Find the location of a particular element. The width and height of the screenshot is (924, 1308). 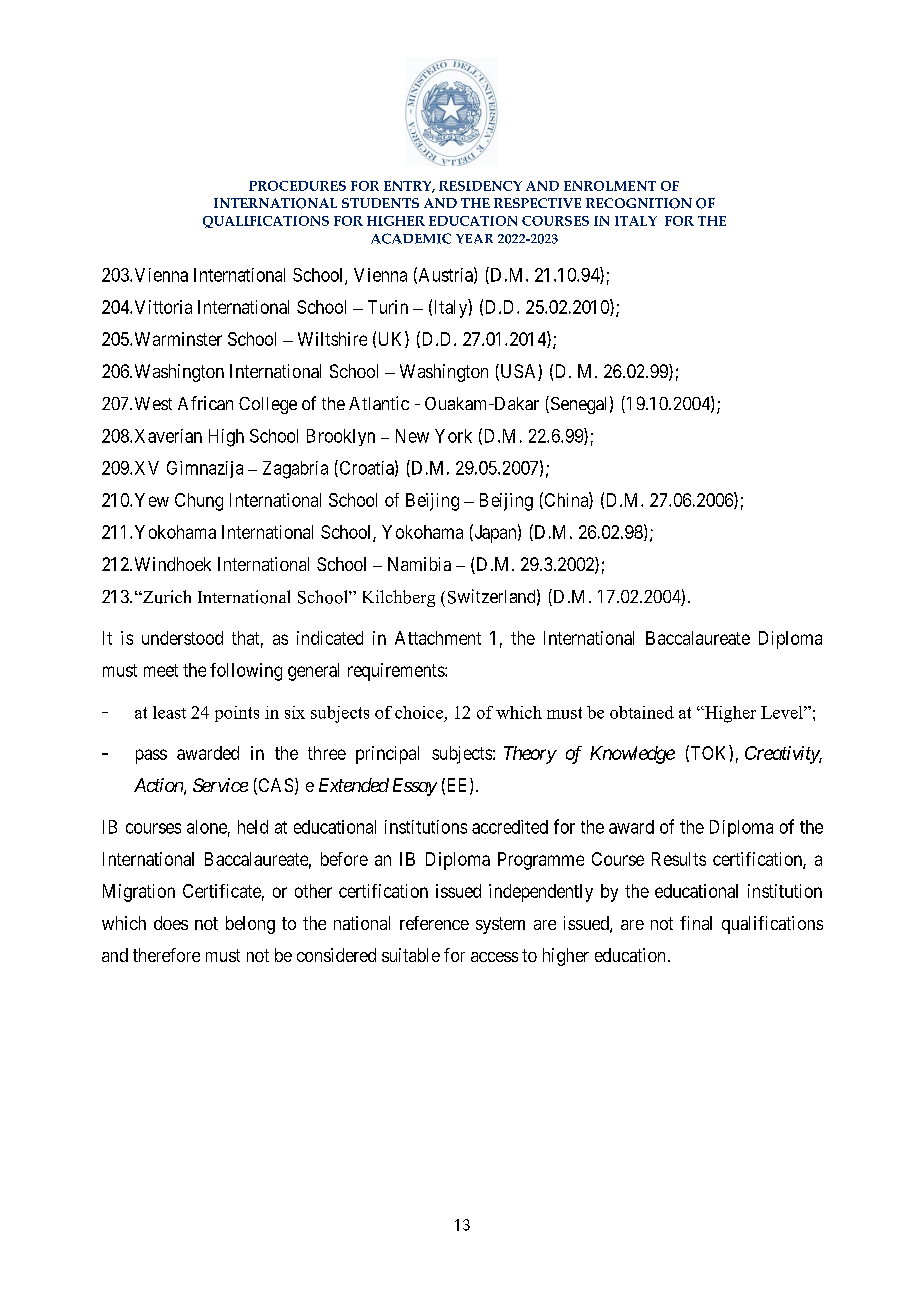

RECOGNITION is located at coordinates (639, 203).
